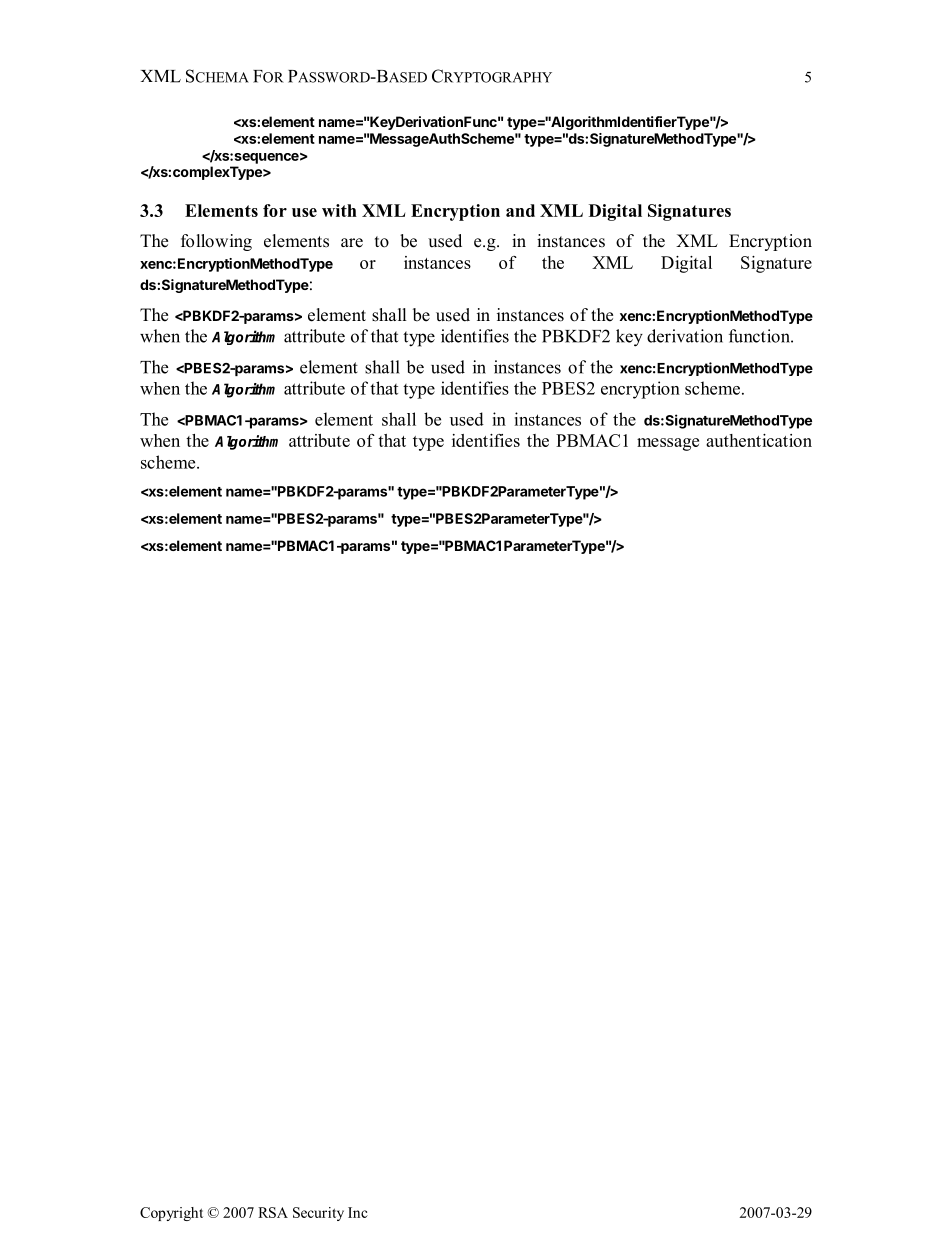 The width and height of the screenshot is (952, 1233). What do you see at coordinates (358, 1212) in the screenshot?
I see `Inc` at bounding box center [358, 1212].
